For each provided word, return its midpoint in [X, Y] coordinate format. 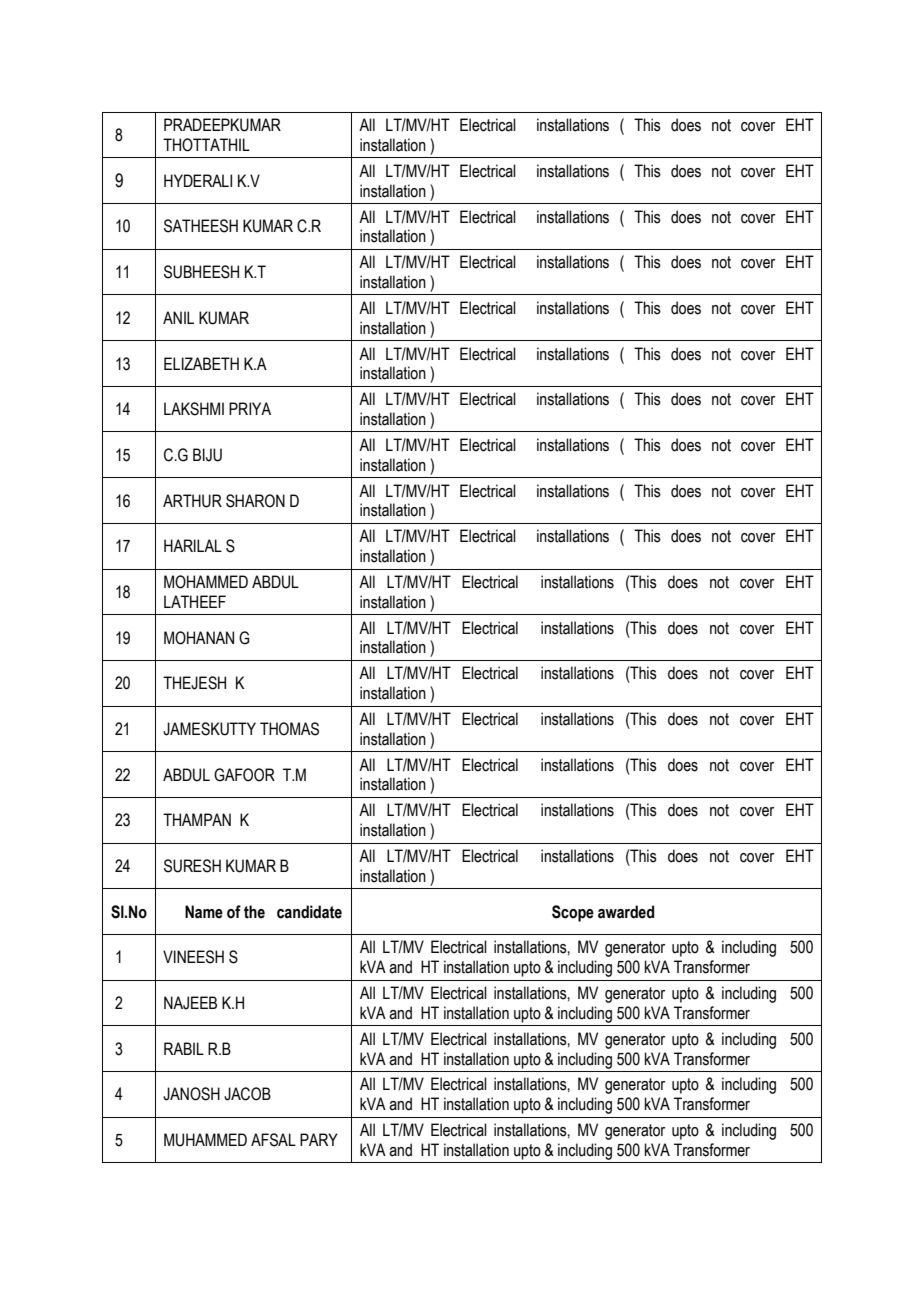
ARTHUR [192, 501]
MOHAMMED [206, 582]
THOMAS [289, 729]
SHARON [255, 501]
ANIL [178, 317]
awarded [626, 912]
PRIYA [250, 408]
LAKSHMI [194, 409]
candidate [309, 912]
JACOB [247, 1094]
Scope [573, 913]
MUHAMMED [205, 1140]
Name [204, 912]
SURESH [192, 866]
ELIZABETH [201, 363]
